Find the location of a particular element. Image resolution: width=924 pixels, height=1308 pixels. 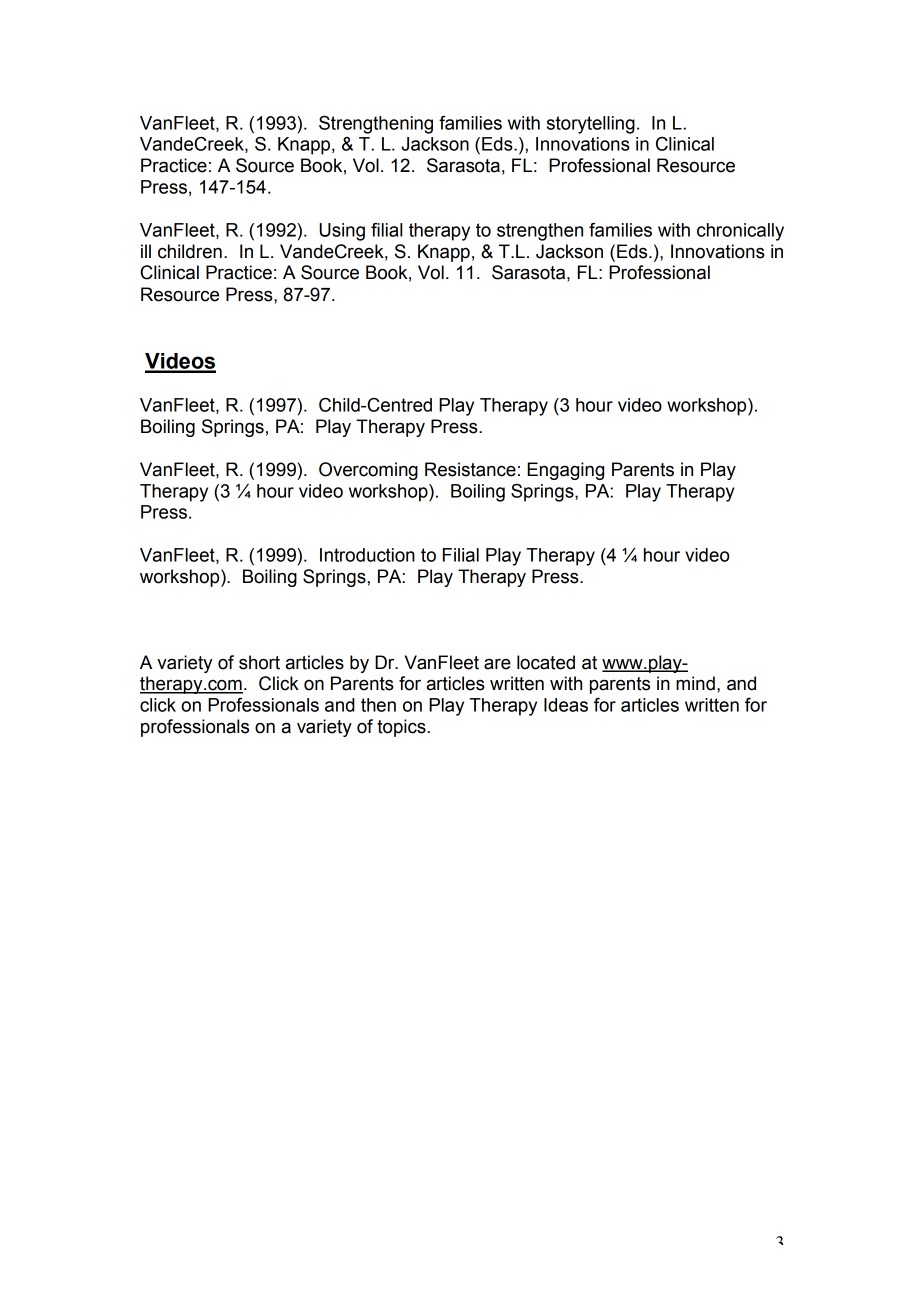

Engaging is located at coordinates (565, 471).
